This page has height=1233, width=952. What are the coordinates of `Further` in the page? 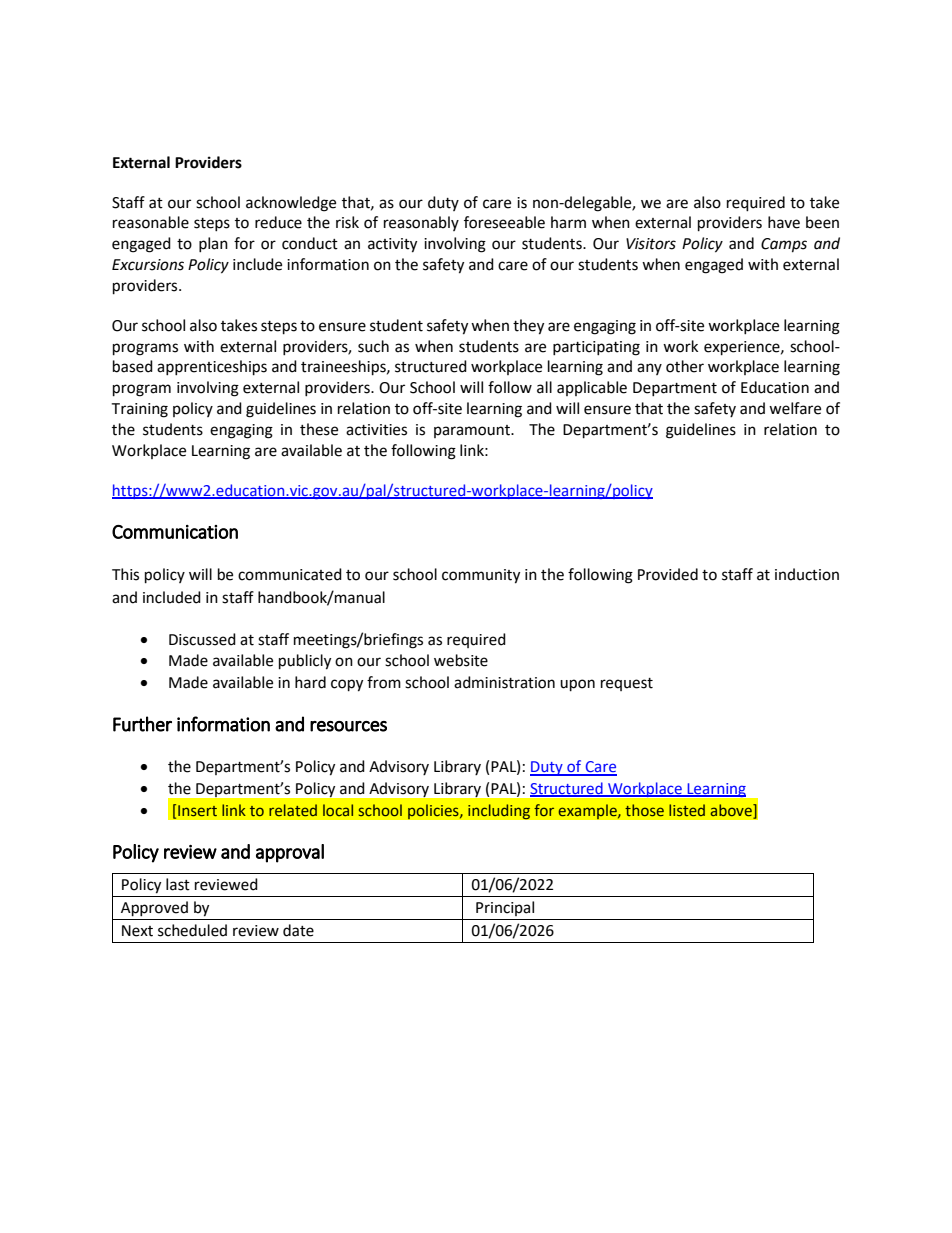 It's located at (142, 724).
